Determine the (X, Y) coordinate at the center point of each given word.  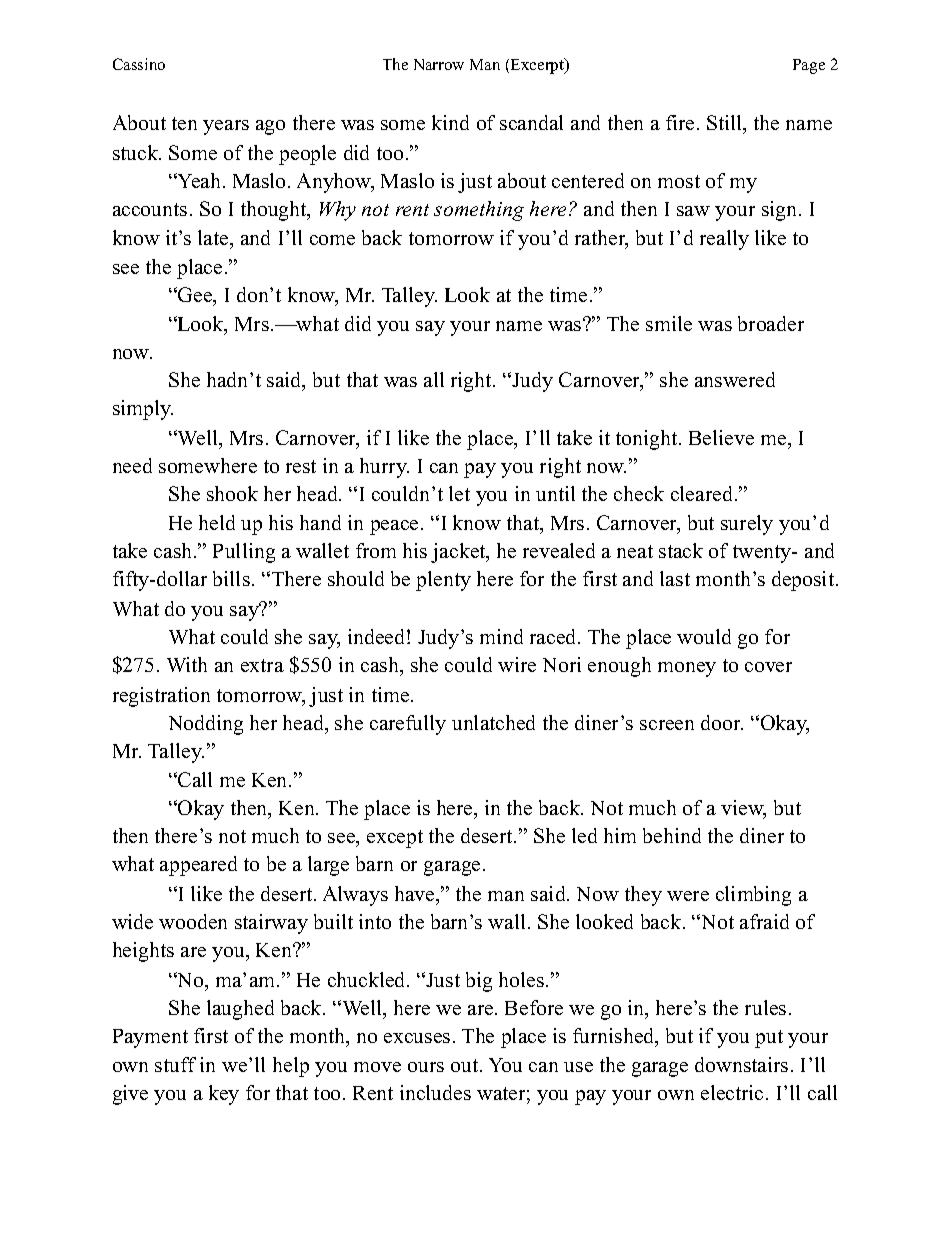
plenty (443, 581)
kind (450, 122)
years (226, 127)
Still (726, 124)
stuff (175, 1064)
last (675, 578)
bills (231, 578)
